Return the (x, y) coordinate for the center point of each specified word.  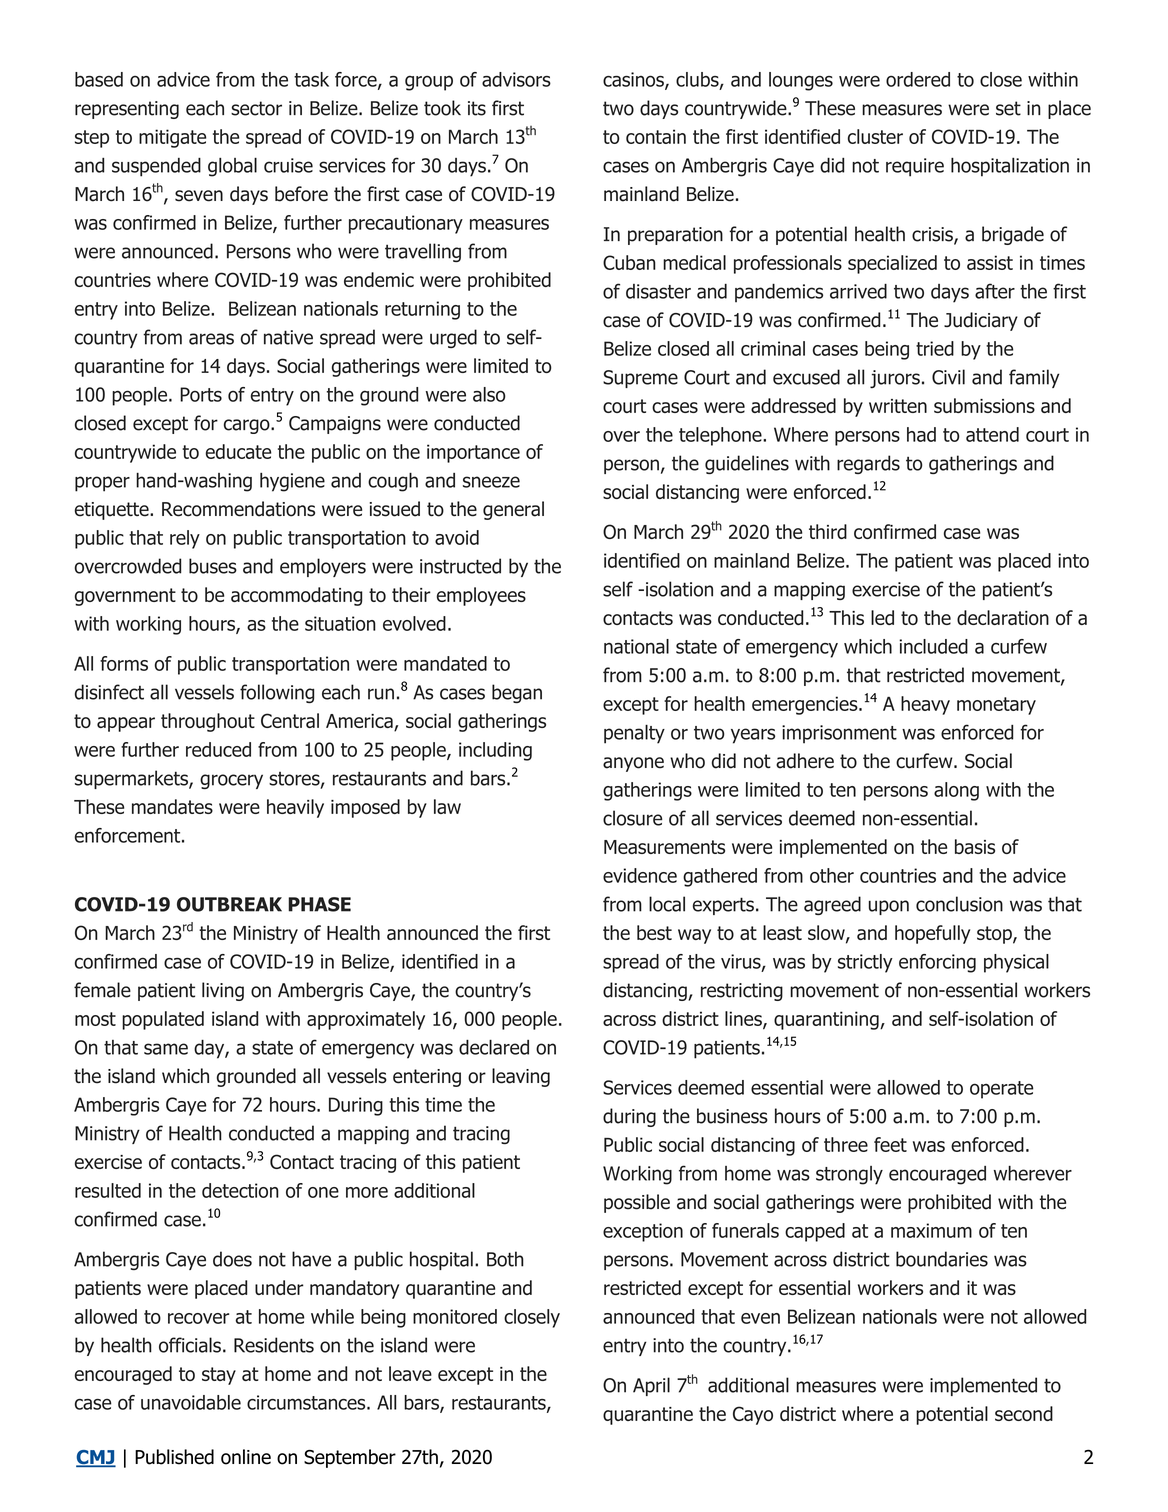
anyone (633, 764)
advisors (516, 79)
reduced (218, 749)
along (956, 791)
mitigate (172, 138)
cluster (875, 136)
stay (219, 1376)
